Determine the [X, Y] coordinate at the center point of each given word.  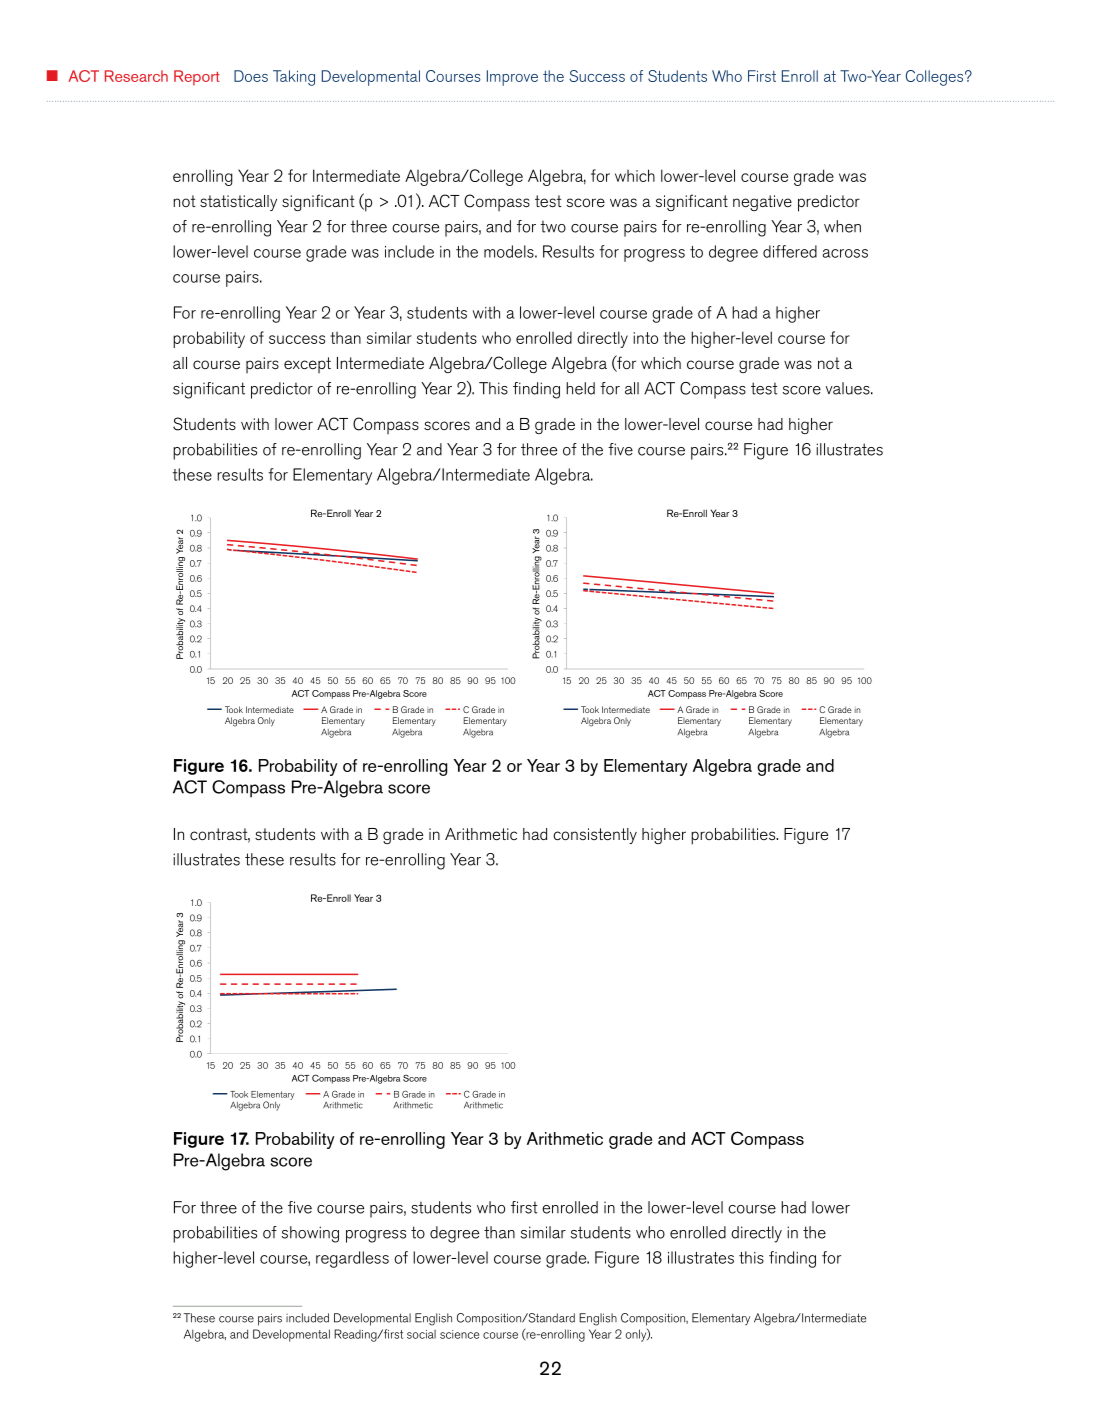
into [645, 338]
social [421, 1334]
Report [197, 77]
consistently [595, 836]
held [580, 388]
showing [310, 1234]
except [307, 365]
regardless [352, 1259]
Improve [512, 78]
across [845, 253]
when [842, 226]
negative [762, 203]
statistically [238, 203]
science [459, 1334]
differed [790, 251]
